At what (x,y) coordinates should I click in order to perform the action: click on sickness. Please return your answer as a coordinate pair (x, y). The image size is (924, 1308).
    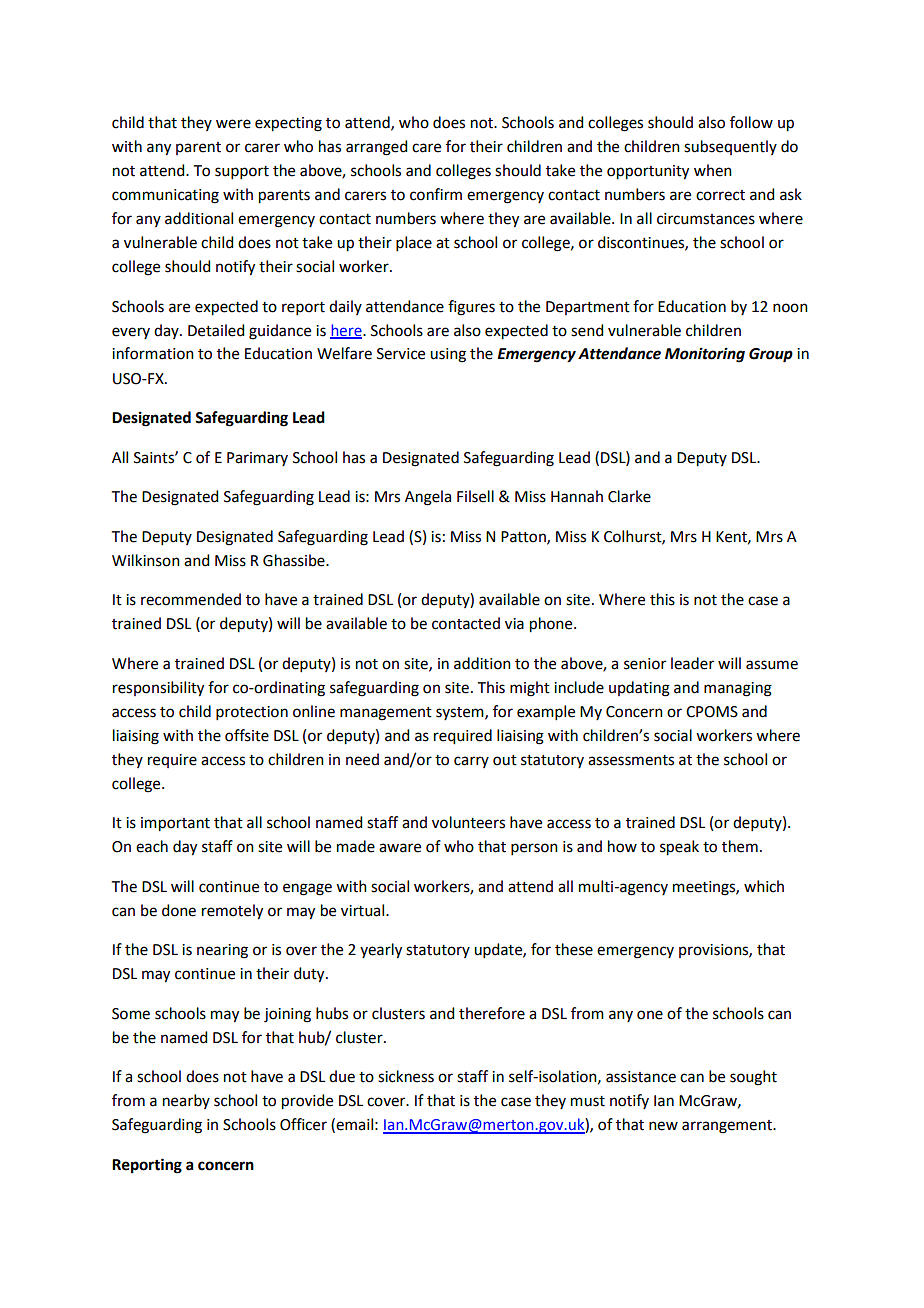
    Looking at the image, I should click on (406, 1076).
